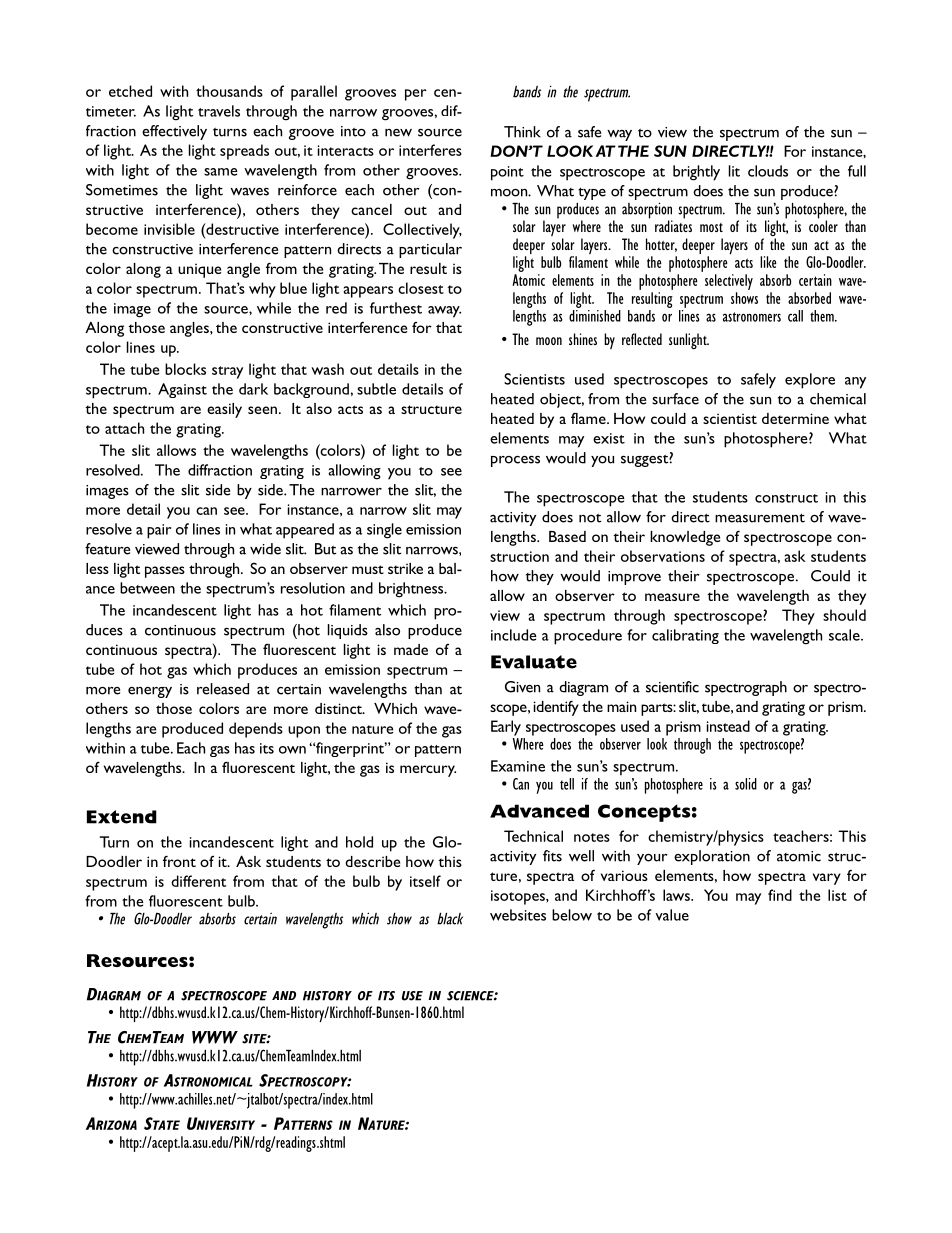 Image resolution: width=952 pixels, height=1233 pixels. I want to click on blocks, so click(185, 369).
